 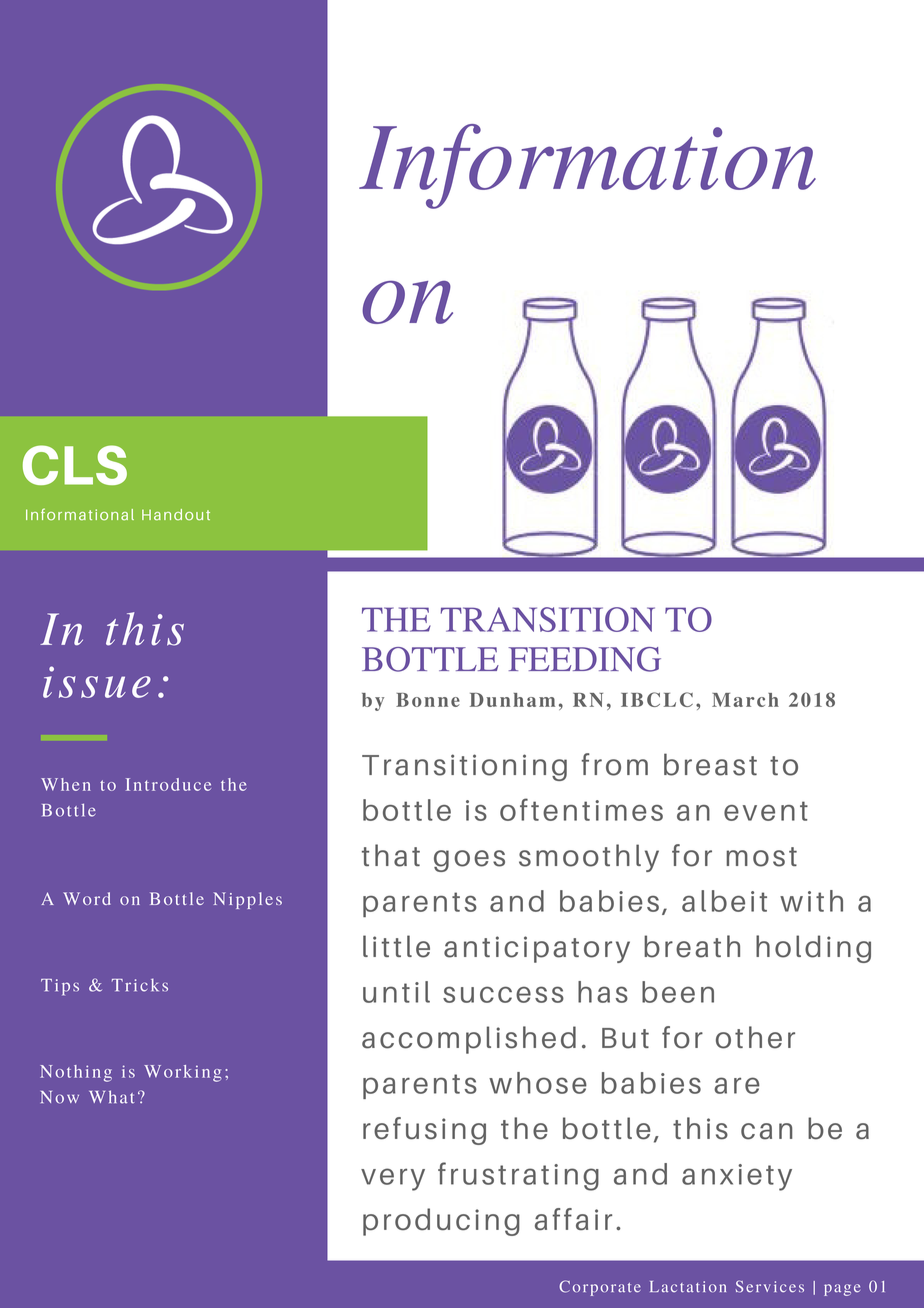 What do you see at coordinates (745, 700) in the screenshot?
I see `March` at bounding box center [745, 700].
